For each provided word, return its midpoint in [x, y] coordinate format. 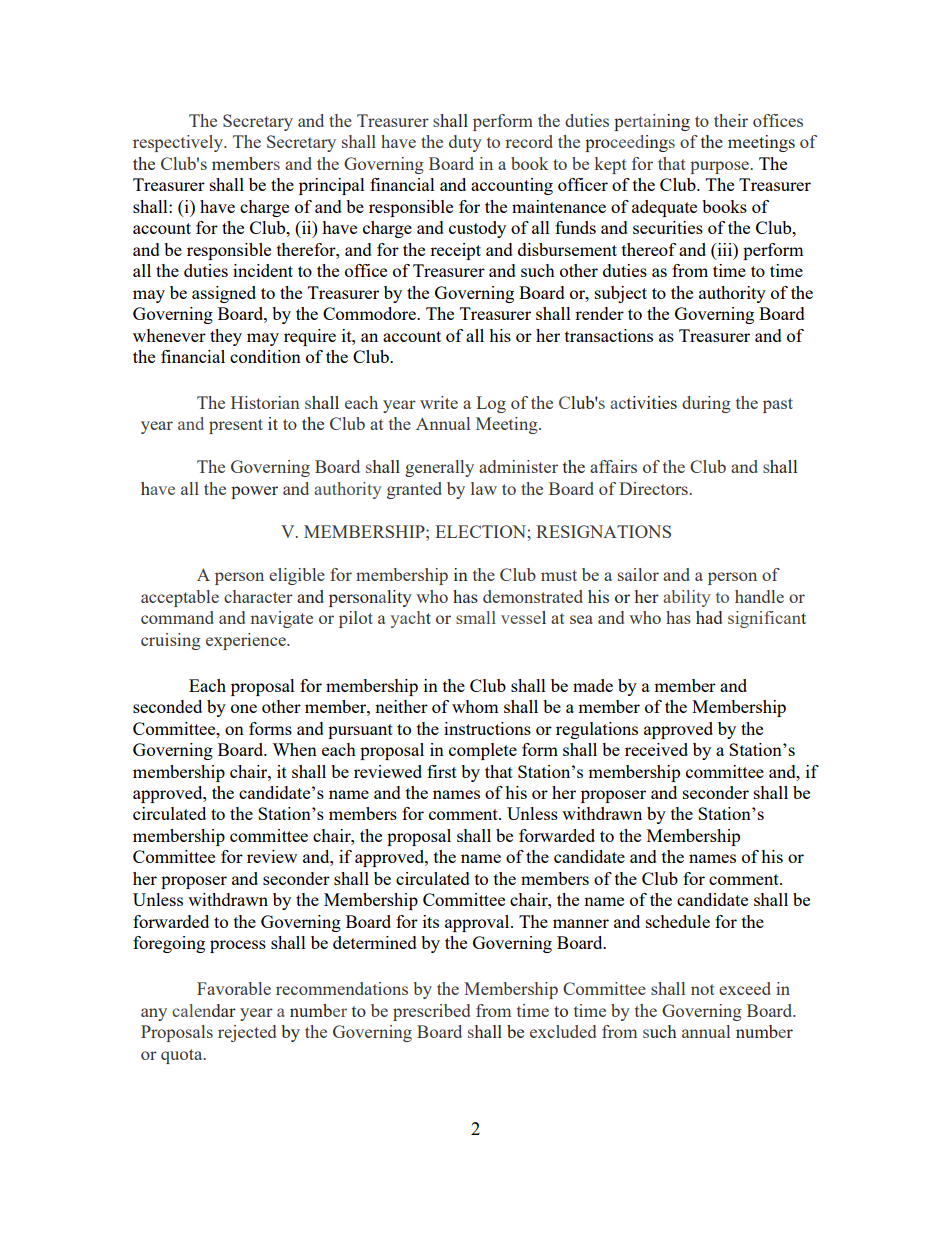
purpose [720, 167]
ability [686, 598]
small [476, 617]
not [703, 989]
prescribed [431, 1012]
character [258, 596]
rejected [247, 1033]
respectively [179, 143]
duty [465, 143]
